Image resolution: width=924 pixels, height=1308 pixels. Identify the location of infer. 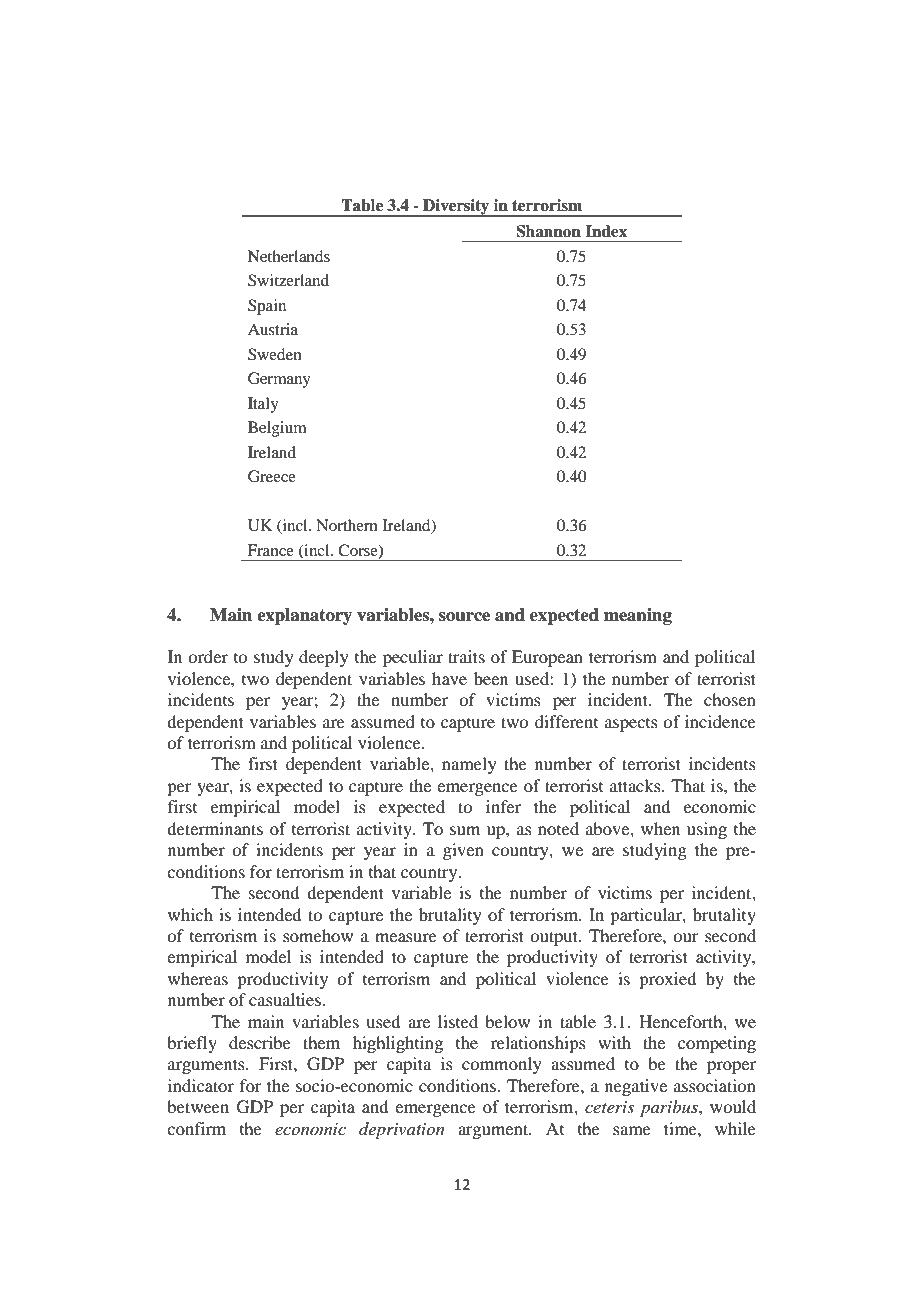
(503, 806).
